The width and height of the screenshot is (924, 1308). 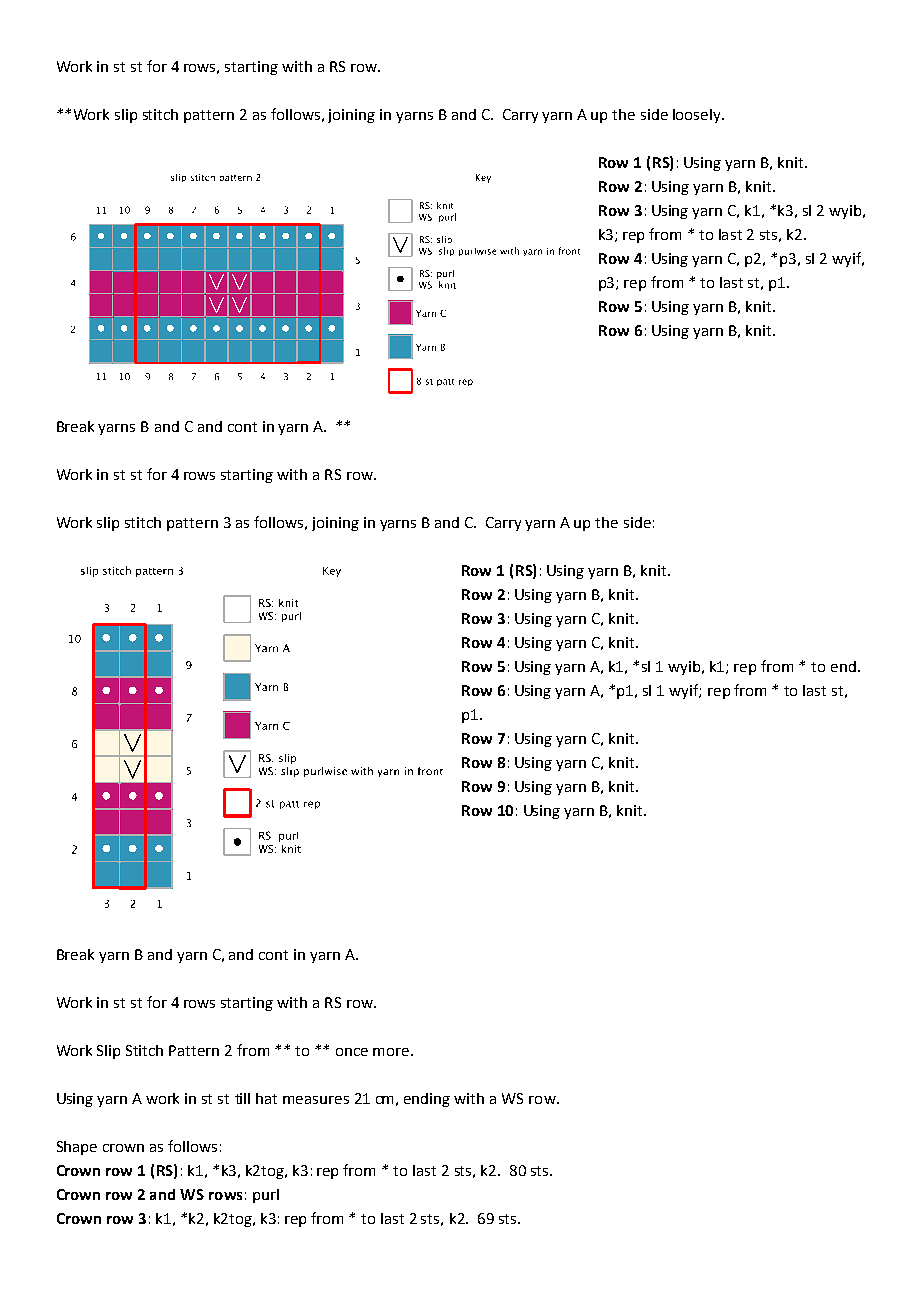 What do you see at coordinates (77, 1148) in the screenshot?
I see `Shape` at bounding box center [77, 1148].
